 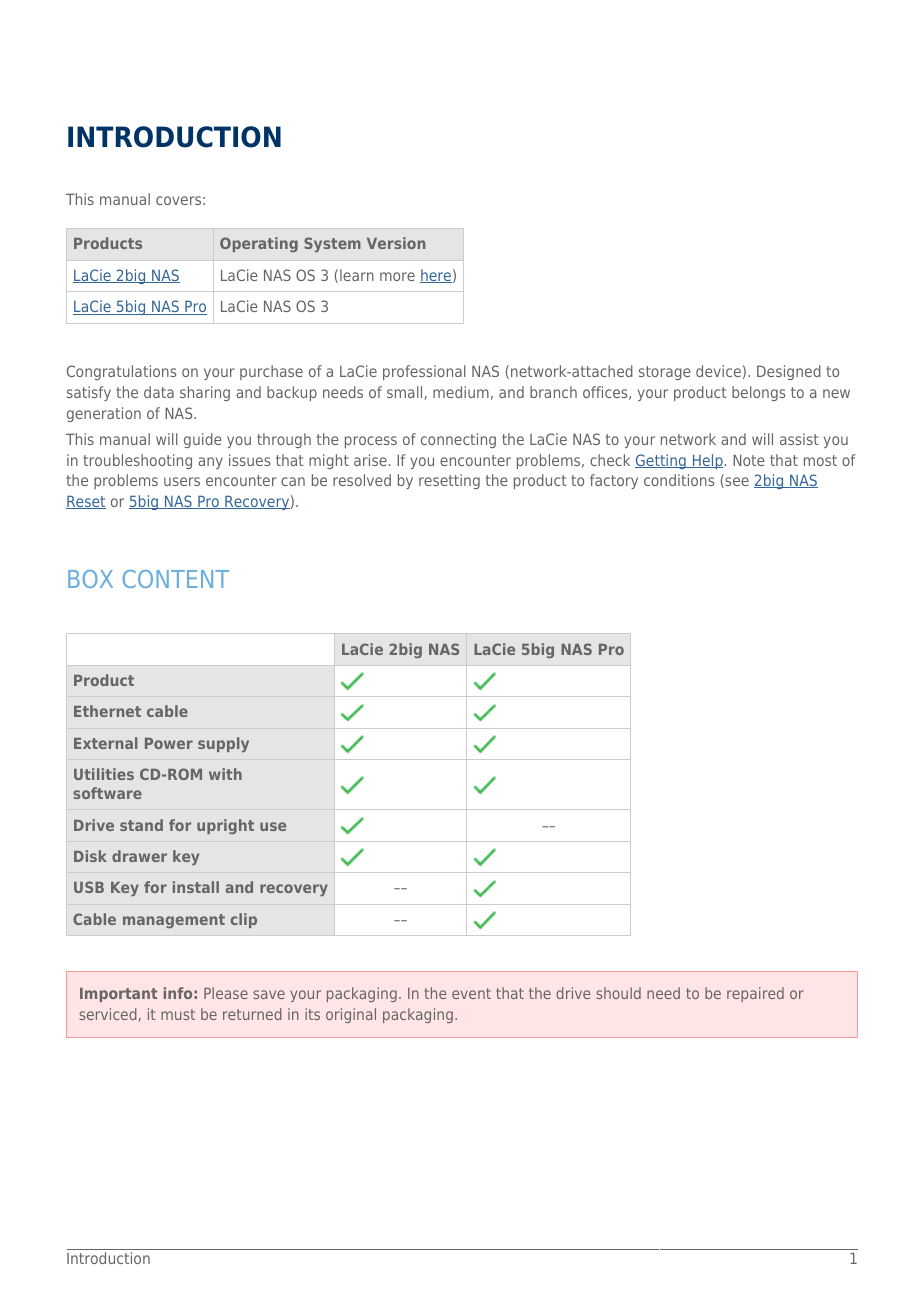 I want to click on Operating, so click(x=259, y=244).
